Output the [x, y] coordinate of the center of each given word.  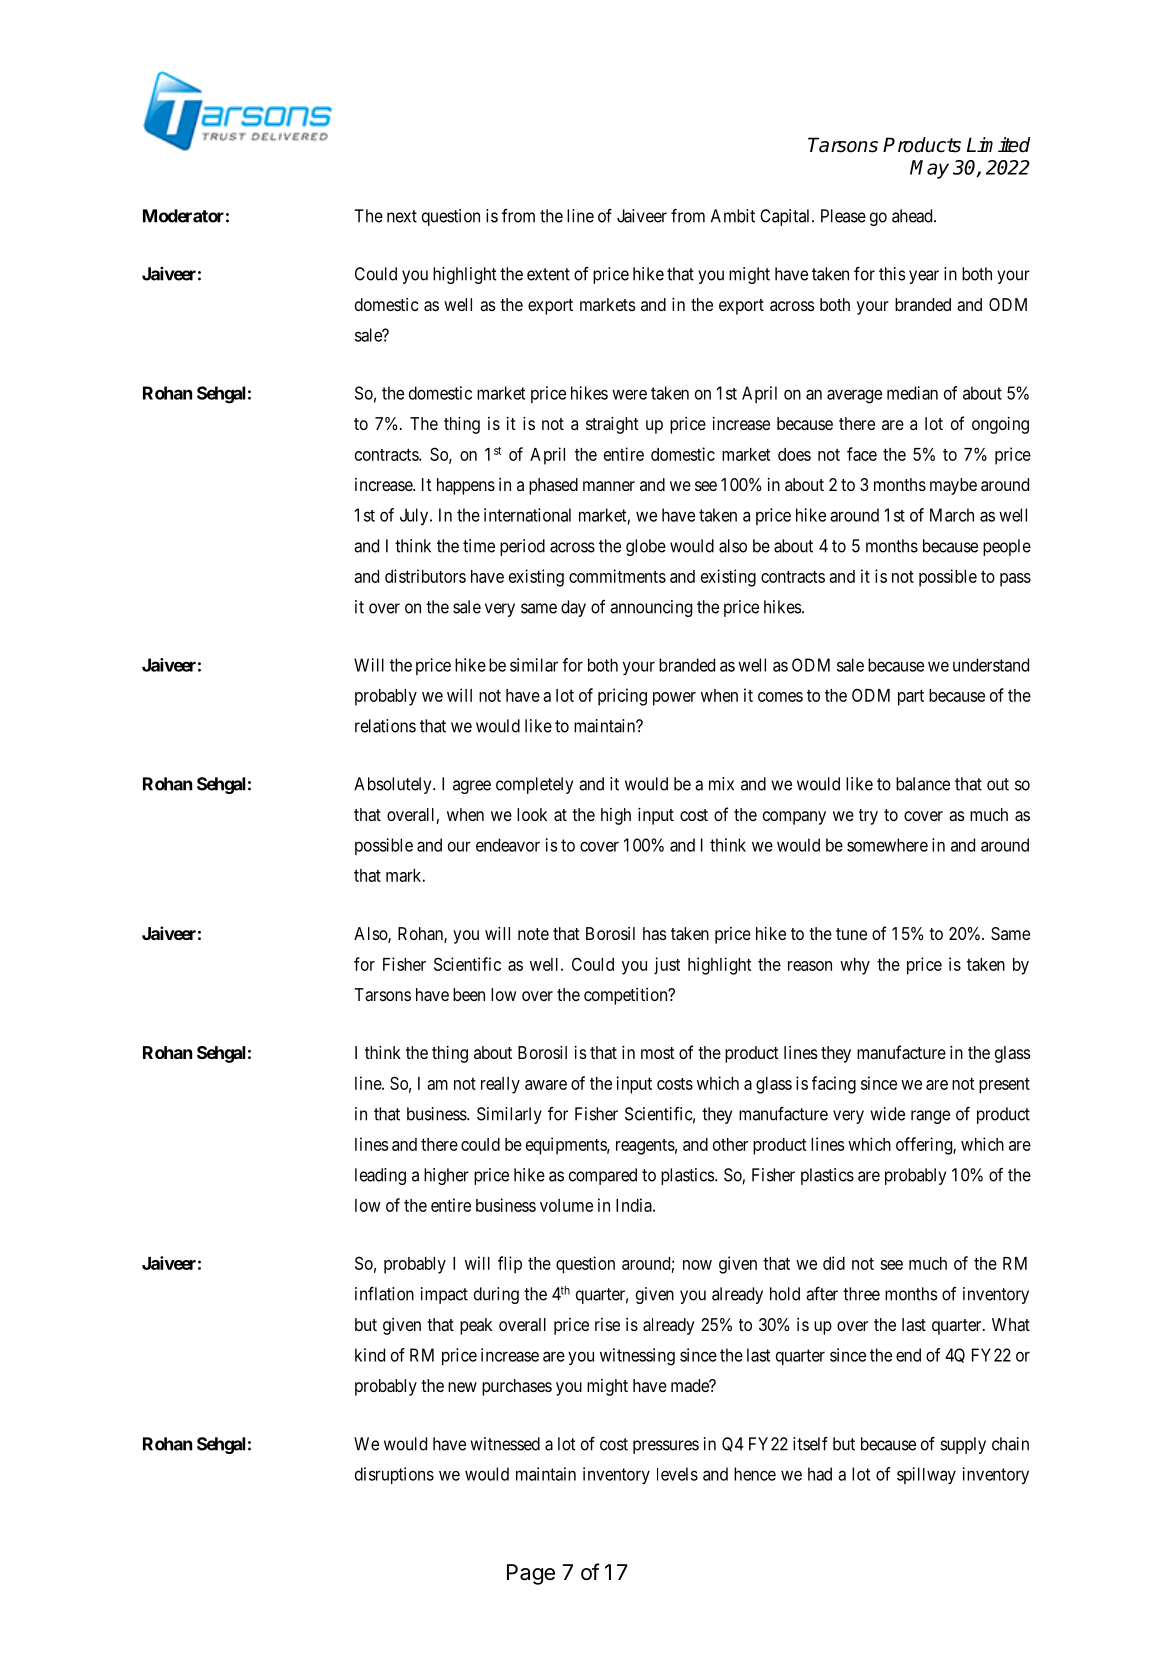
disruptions [394, 1475]
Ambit [733, 216]
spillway [926, 1475]
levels [677, 1474]
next [402, 216]
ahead [913, 216]
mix [721, 784]
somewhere [887, 845]
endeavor [508, 845]
